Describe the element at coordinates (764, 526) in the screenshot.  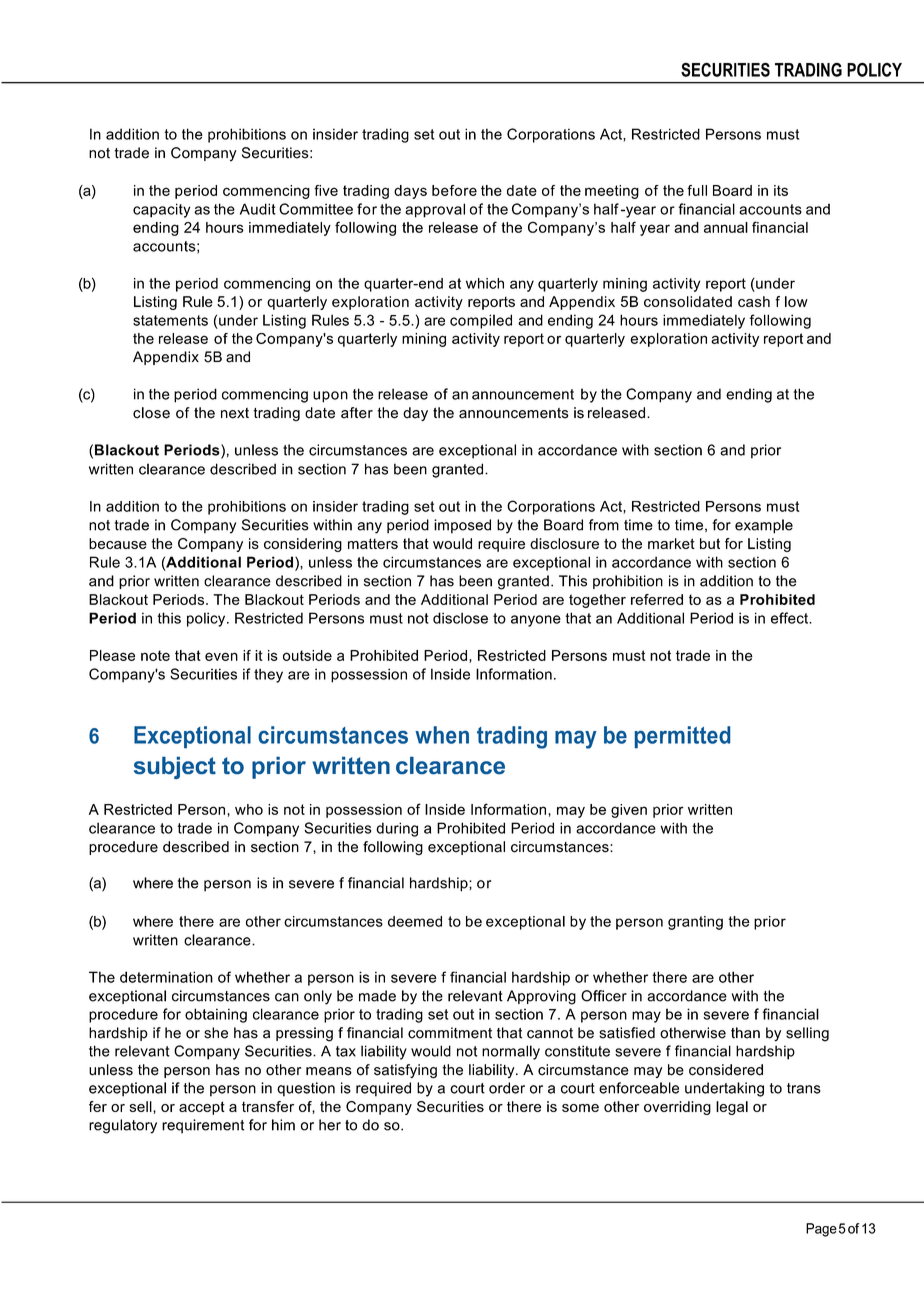
I see `example` at that location.
